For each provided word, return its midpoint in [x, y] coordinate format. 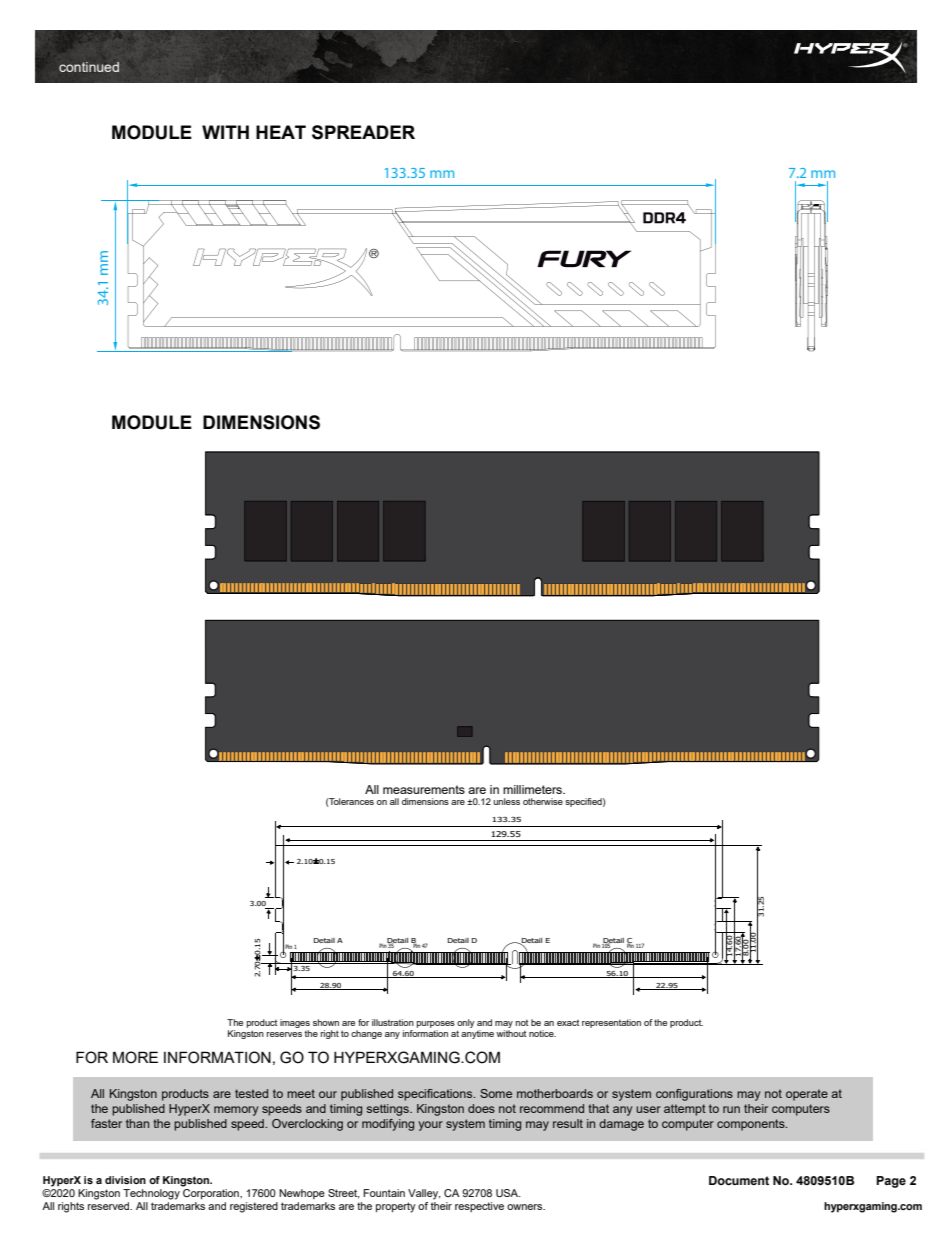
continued [89, 67]
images [295, 1023]
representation [611, 1023]
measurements [424, 789]
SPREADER [363, 132]
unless [506, 801]
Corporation [212, 1194]
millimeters [534, 789]
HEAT [281, 132]
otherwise [543, 801]
